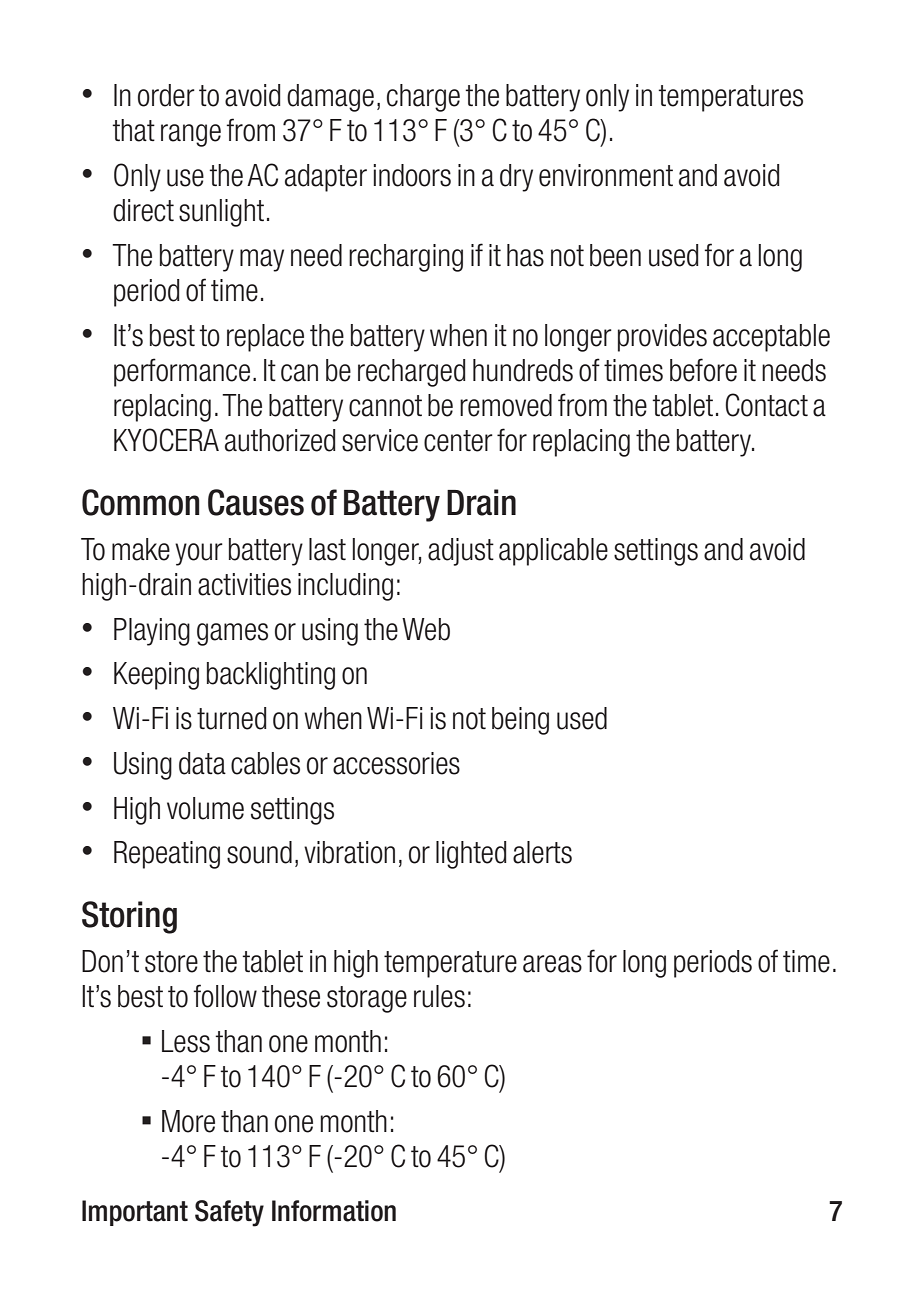 The height and width of the page is (1311, 924). I want to click on Information, so click(334, 1211).
